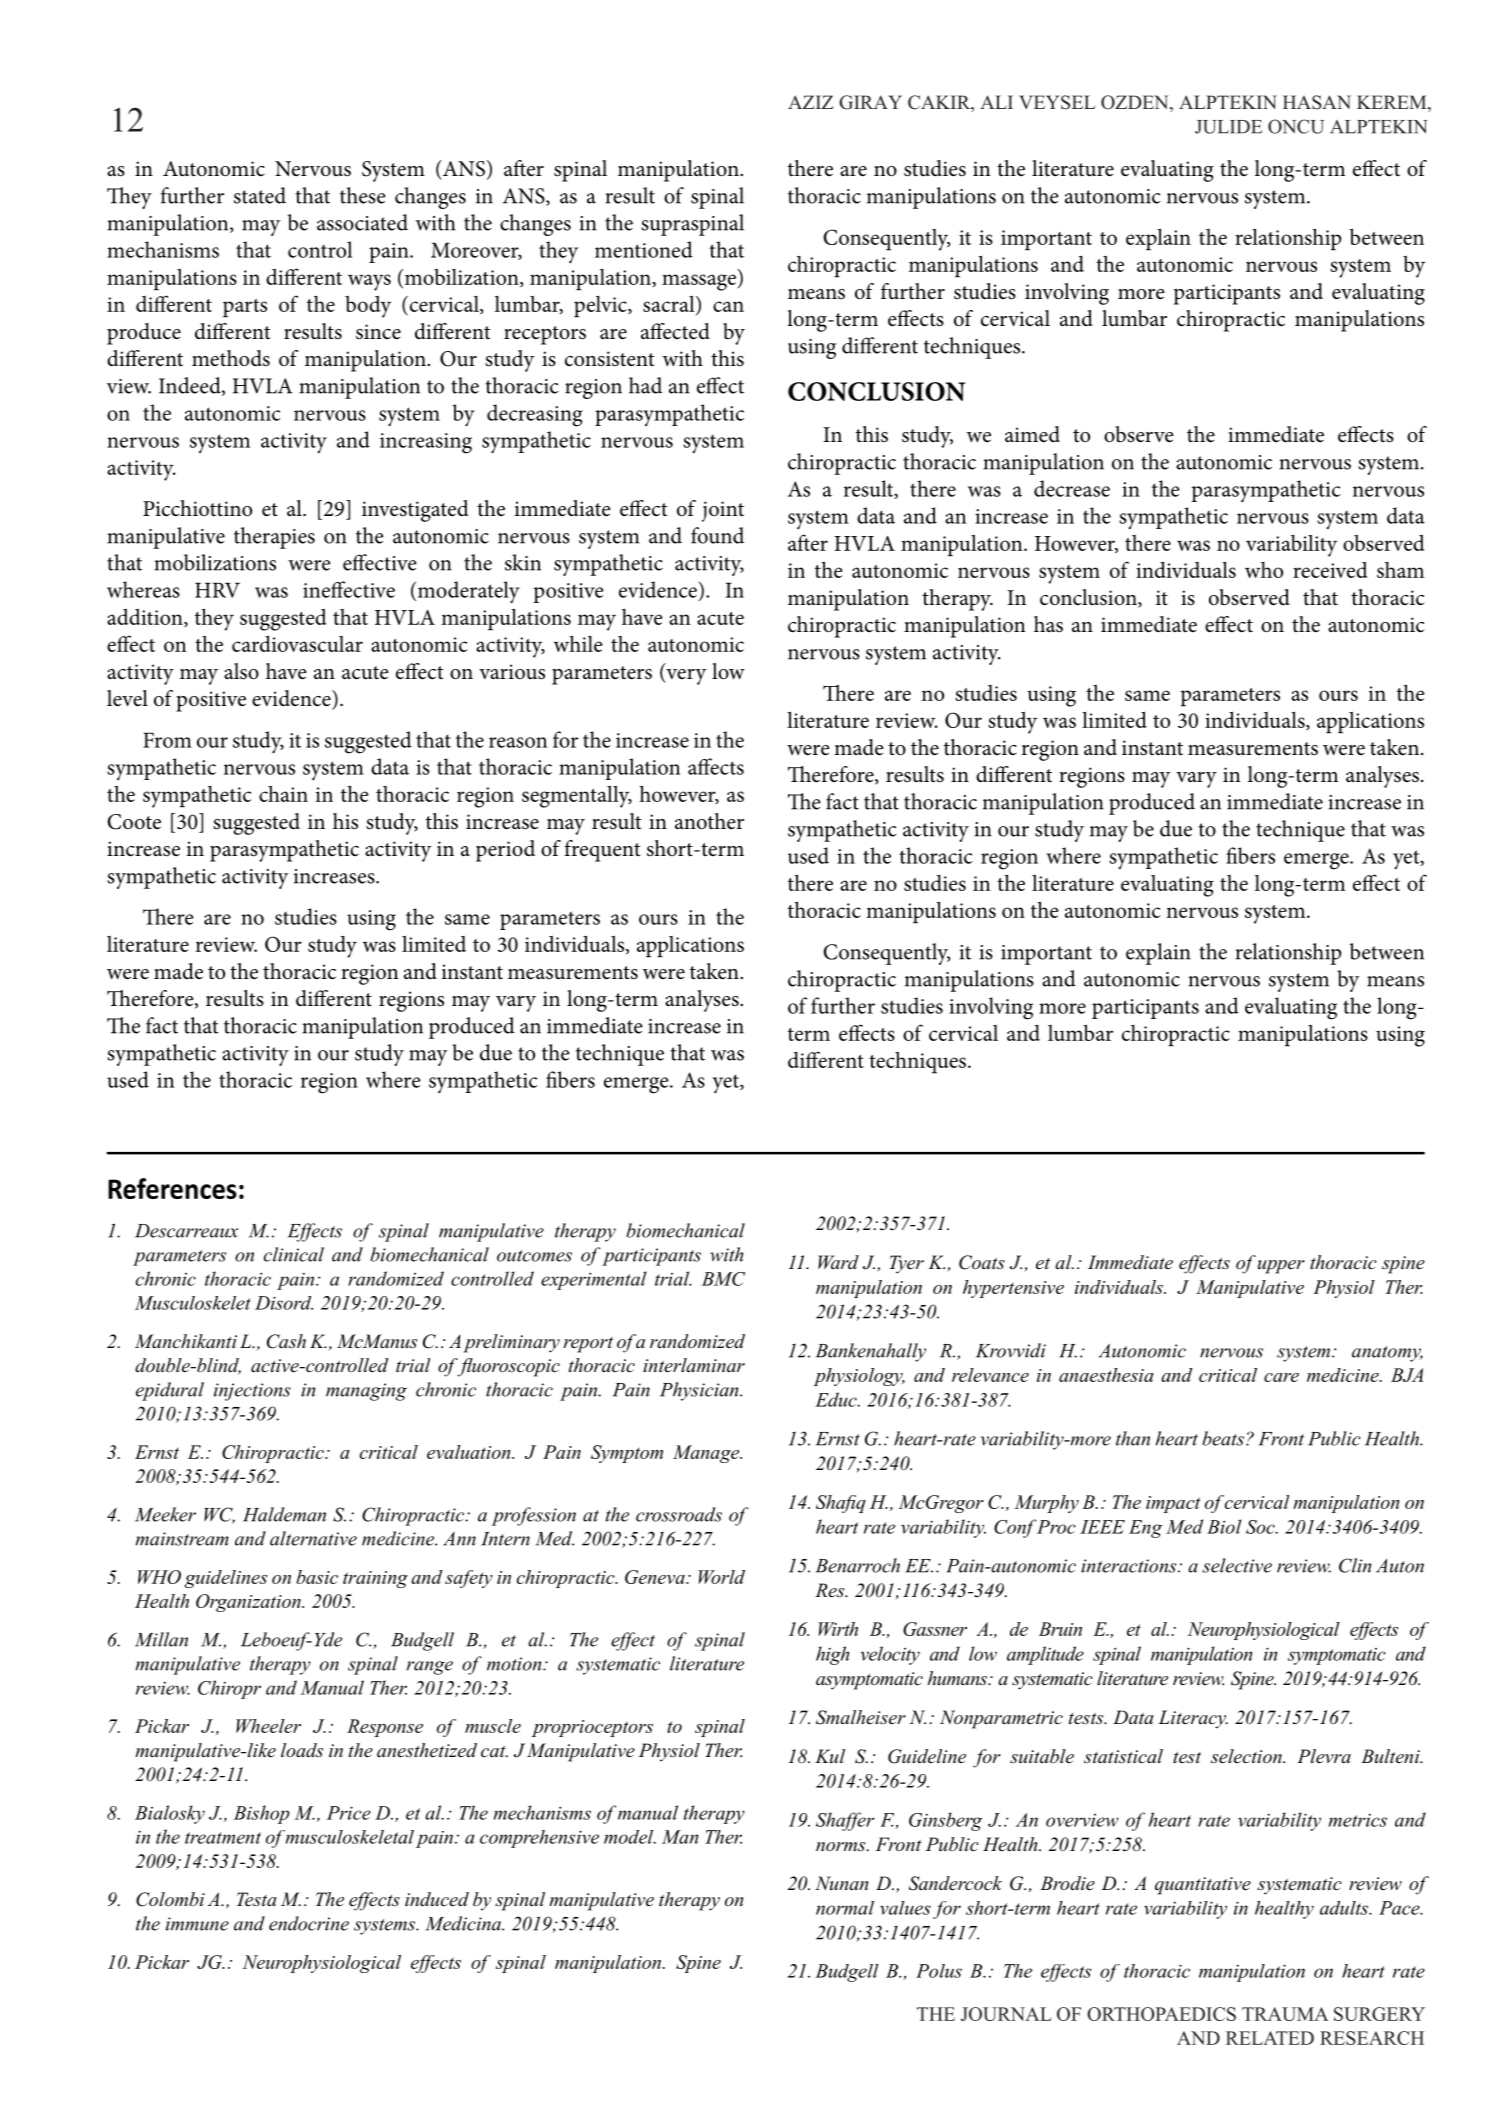  What do you see at coordinates (172, 1188) in the image?
I see `References` at bounding box center [172, 1188].
